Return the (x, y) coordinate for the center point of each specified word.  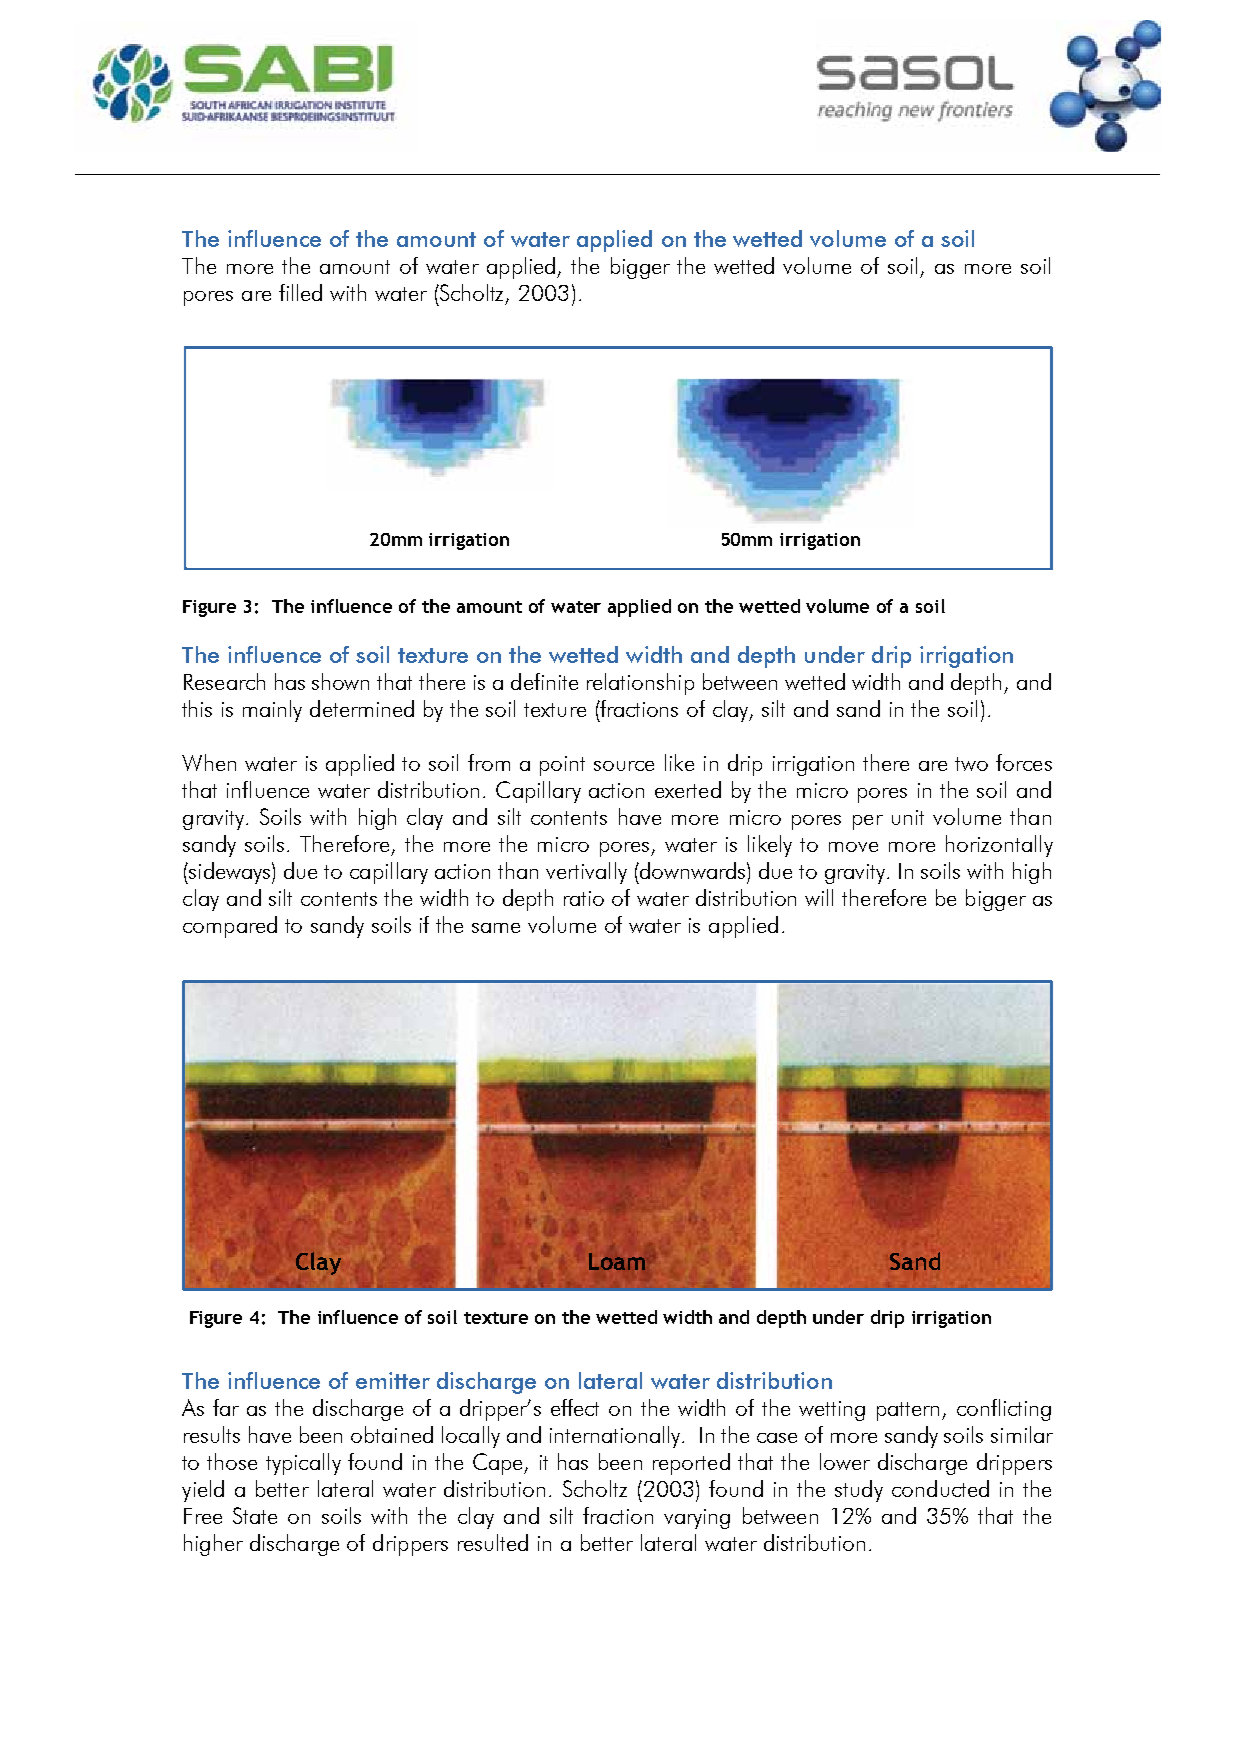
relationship (640, 684)
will (819, 897)
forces (1024, 762)
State (255, 1515)
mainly (272, 711)
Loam (617, 1261)
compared (230, 927)
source (624, 766)
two (971, 764)
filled (300, 292)
